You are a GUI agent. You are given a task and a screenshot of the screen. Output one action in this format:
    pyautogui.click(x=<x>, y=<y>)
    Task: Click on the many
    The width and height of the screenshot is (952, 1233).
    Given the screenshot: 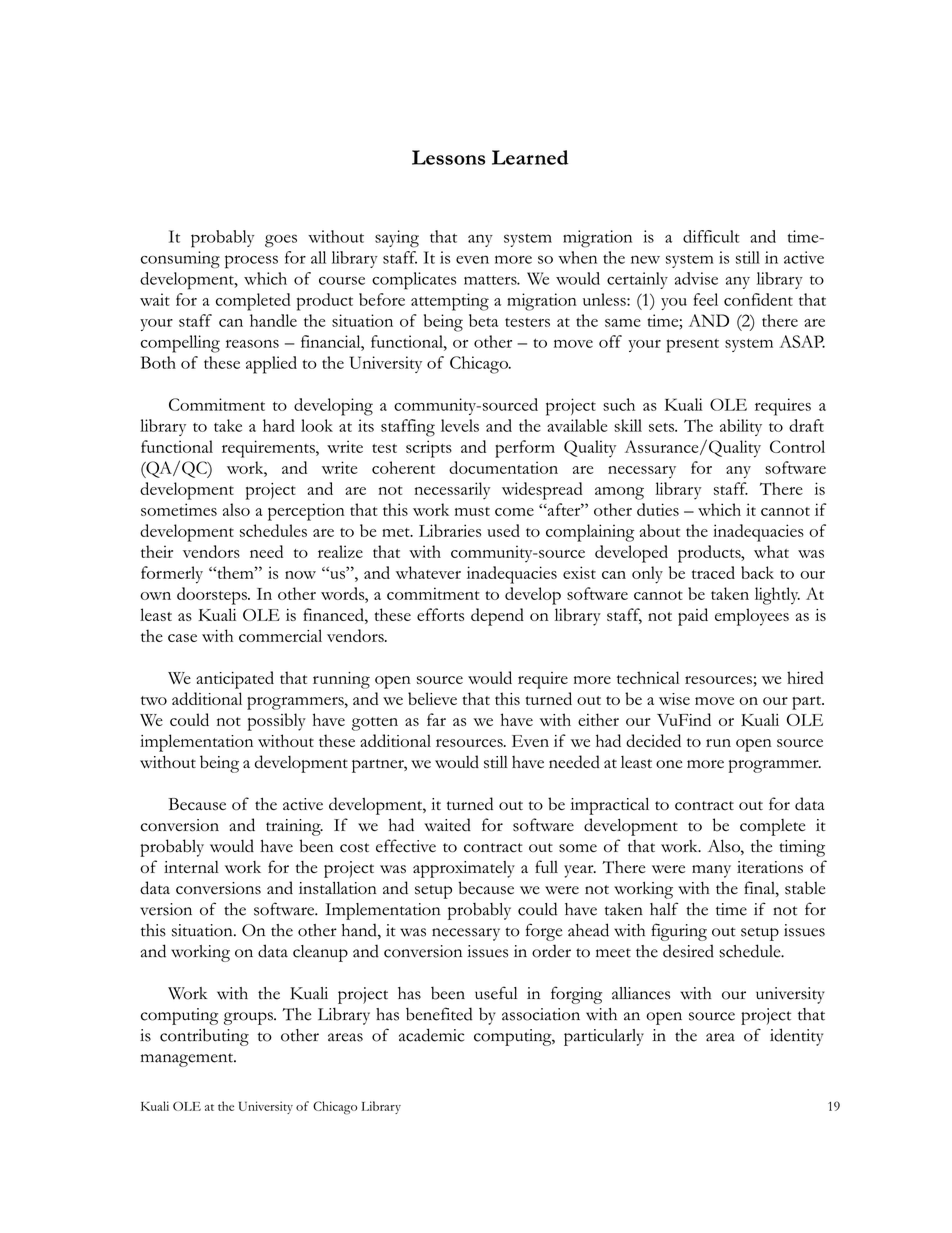 What is the action you would take?
    pyautogui.click(x=711, y=871)
